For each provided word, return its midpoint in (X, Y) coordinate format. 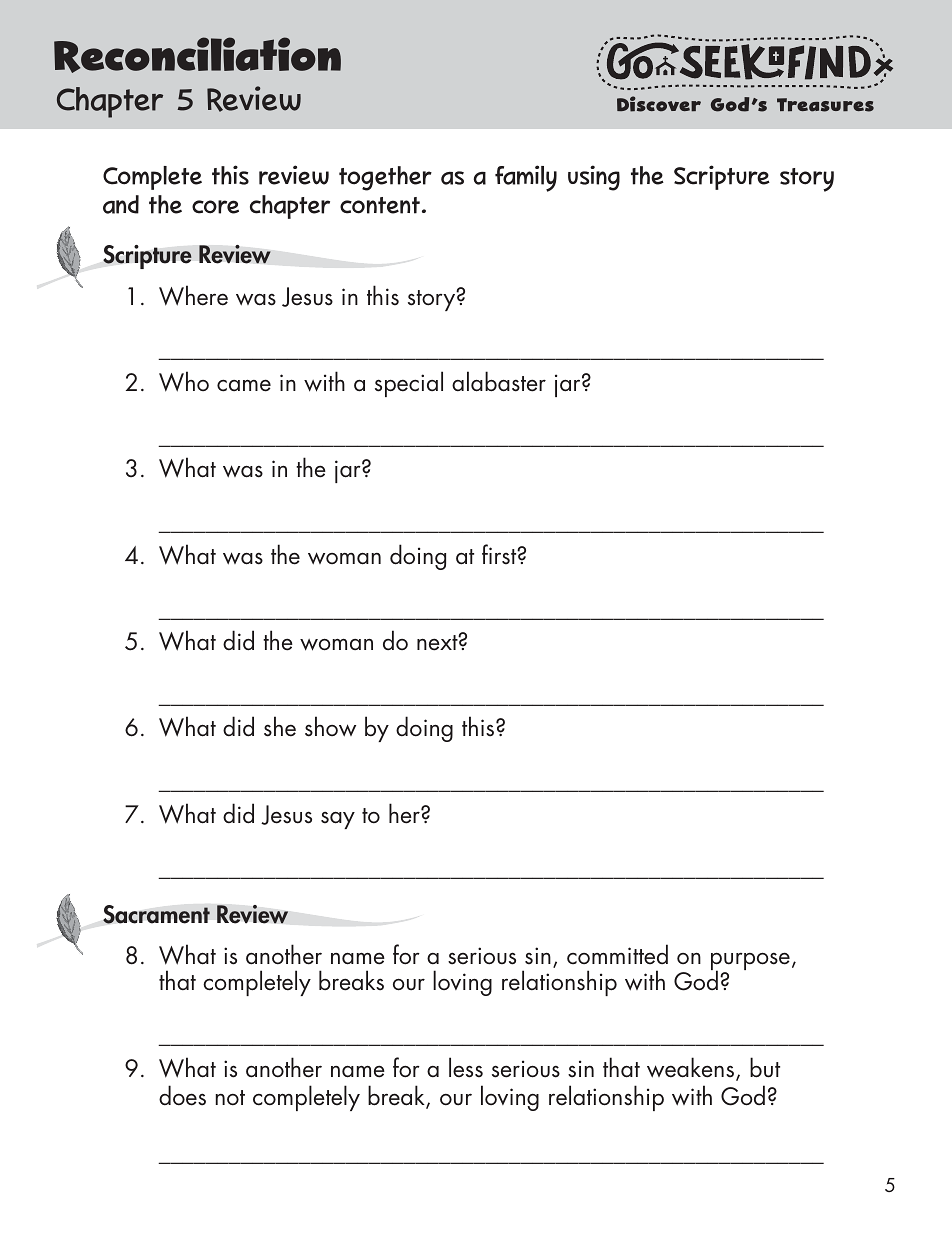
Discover (659, 104)
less (466, 1067)
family (526, 178)
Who (184, 381)
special (409, 384)
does (182, 1095)
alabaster (499, 381)
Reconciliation (197, 55)
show (330, 726)
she (280, 726)
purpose (750, 962)
